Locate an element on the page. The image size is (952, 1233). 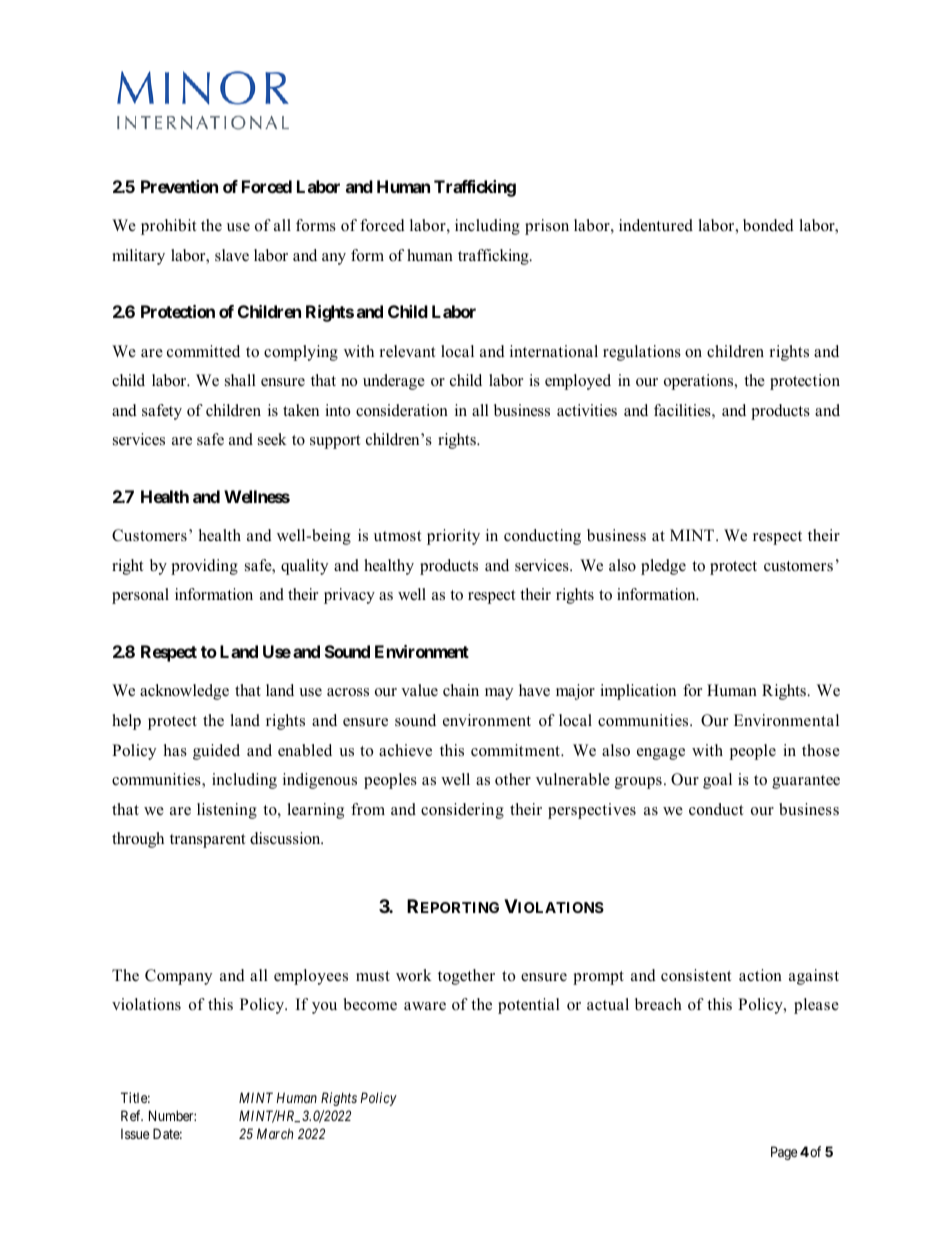
action is located at coordinates (760, 975).
